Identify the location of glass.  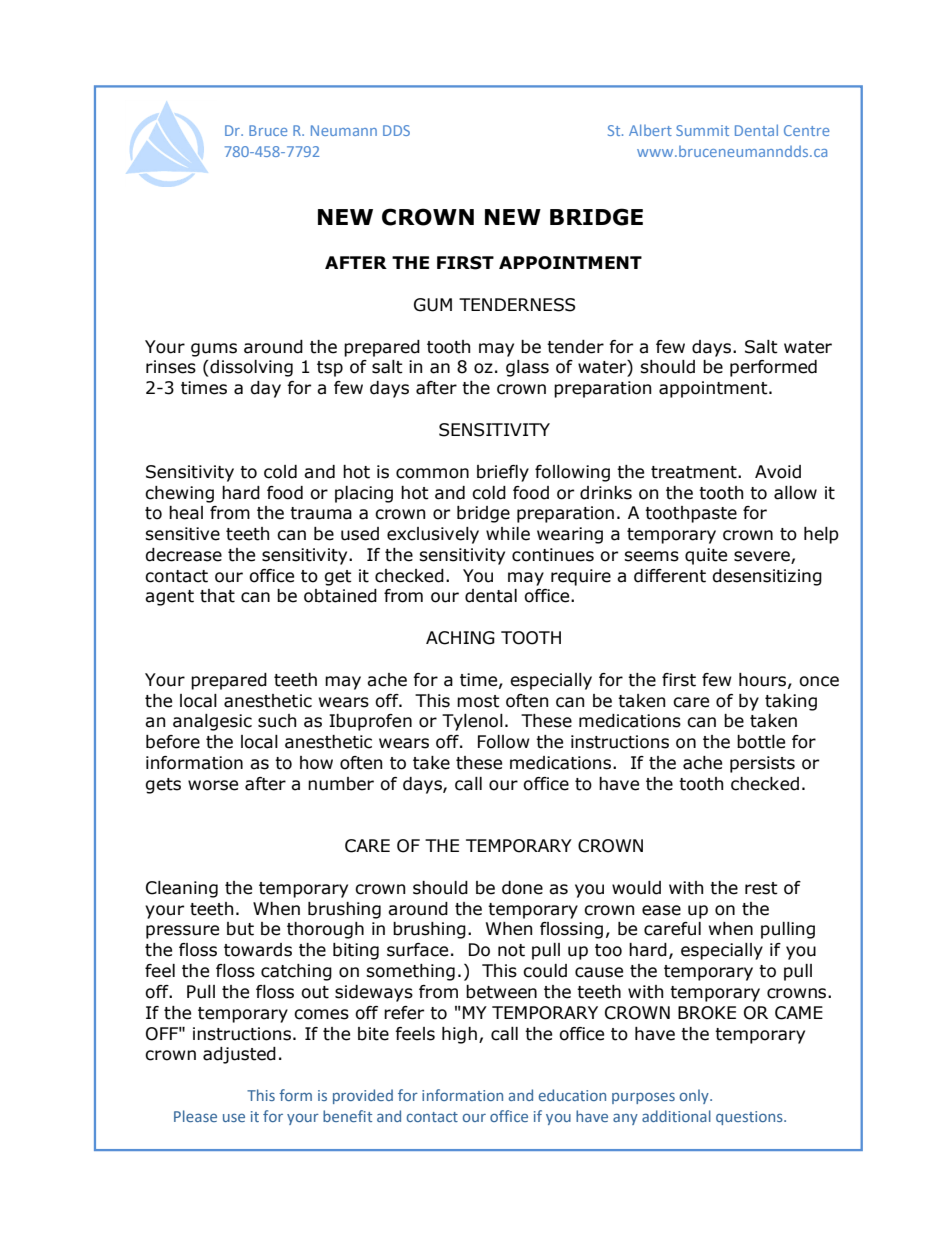
(527, 368).
